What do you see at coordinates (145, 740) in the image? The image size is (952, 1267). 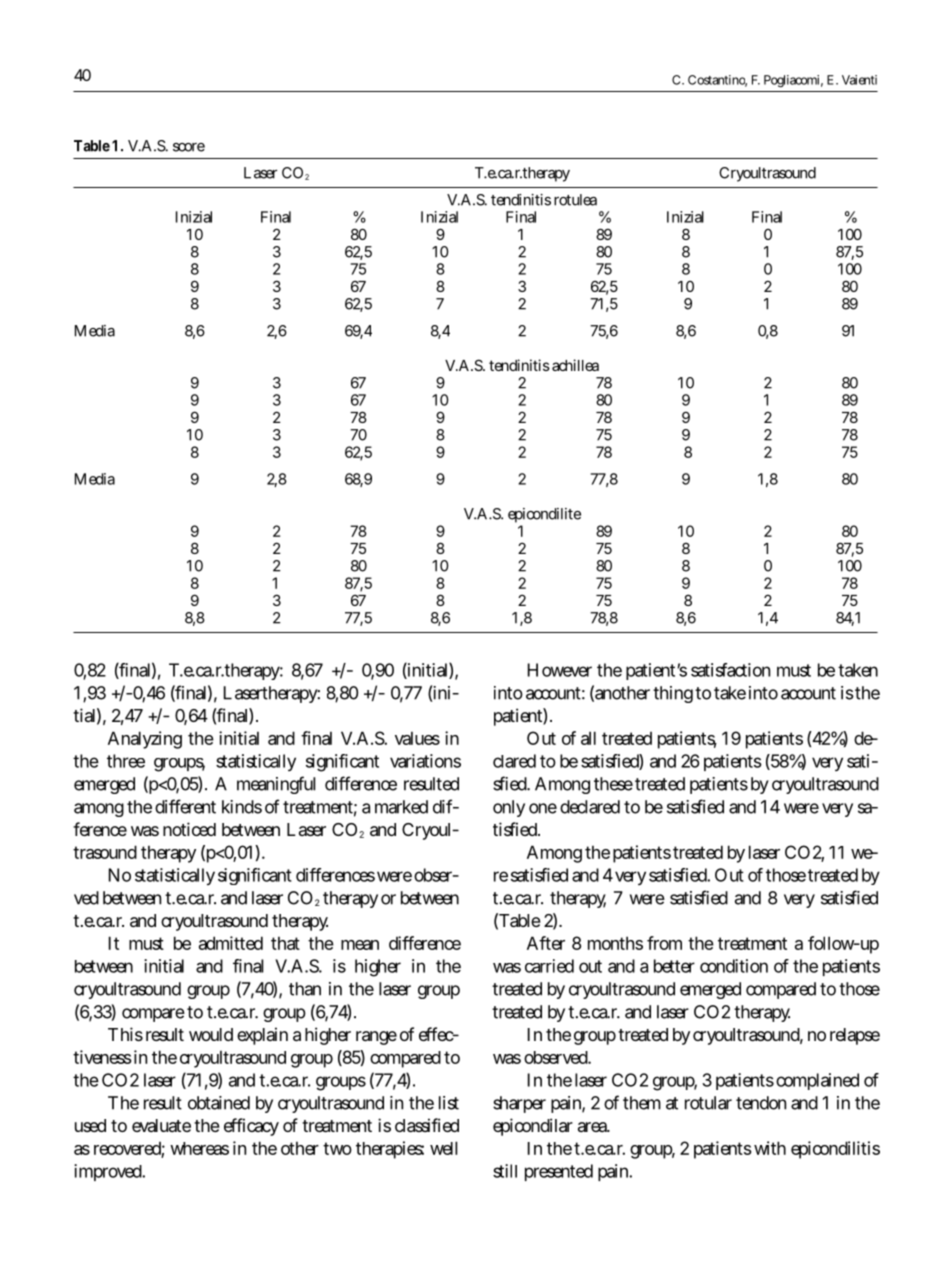 I see `Analyzing` at bounding box center [145, 740].
